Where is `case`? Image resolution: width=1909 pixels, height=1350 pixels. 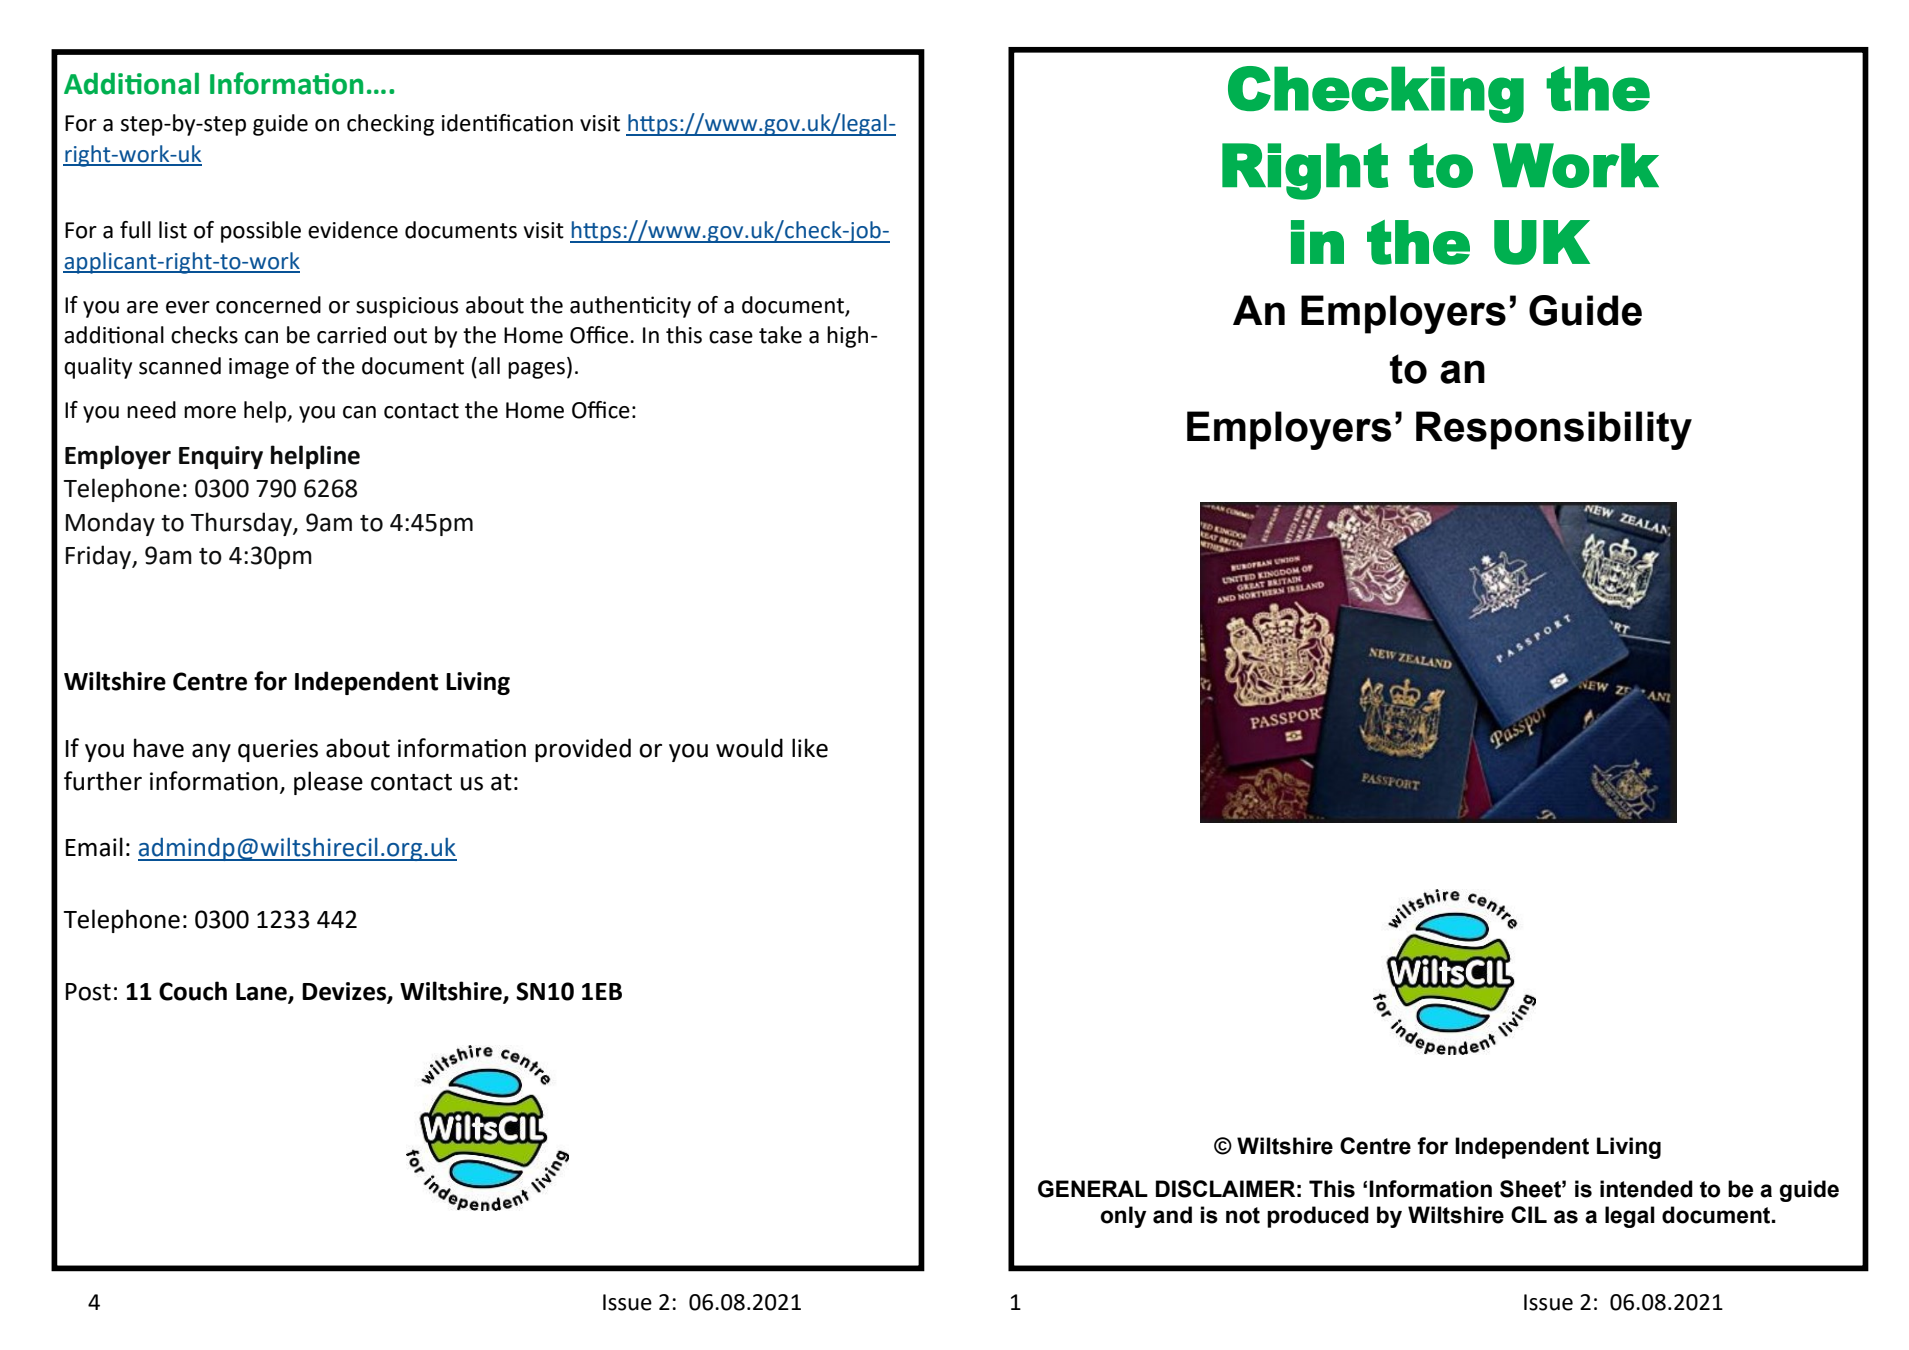
case is located at coordinates (731, 337).
